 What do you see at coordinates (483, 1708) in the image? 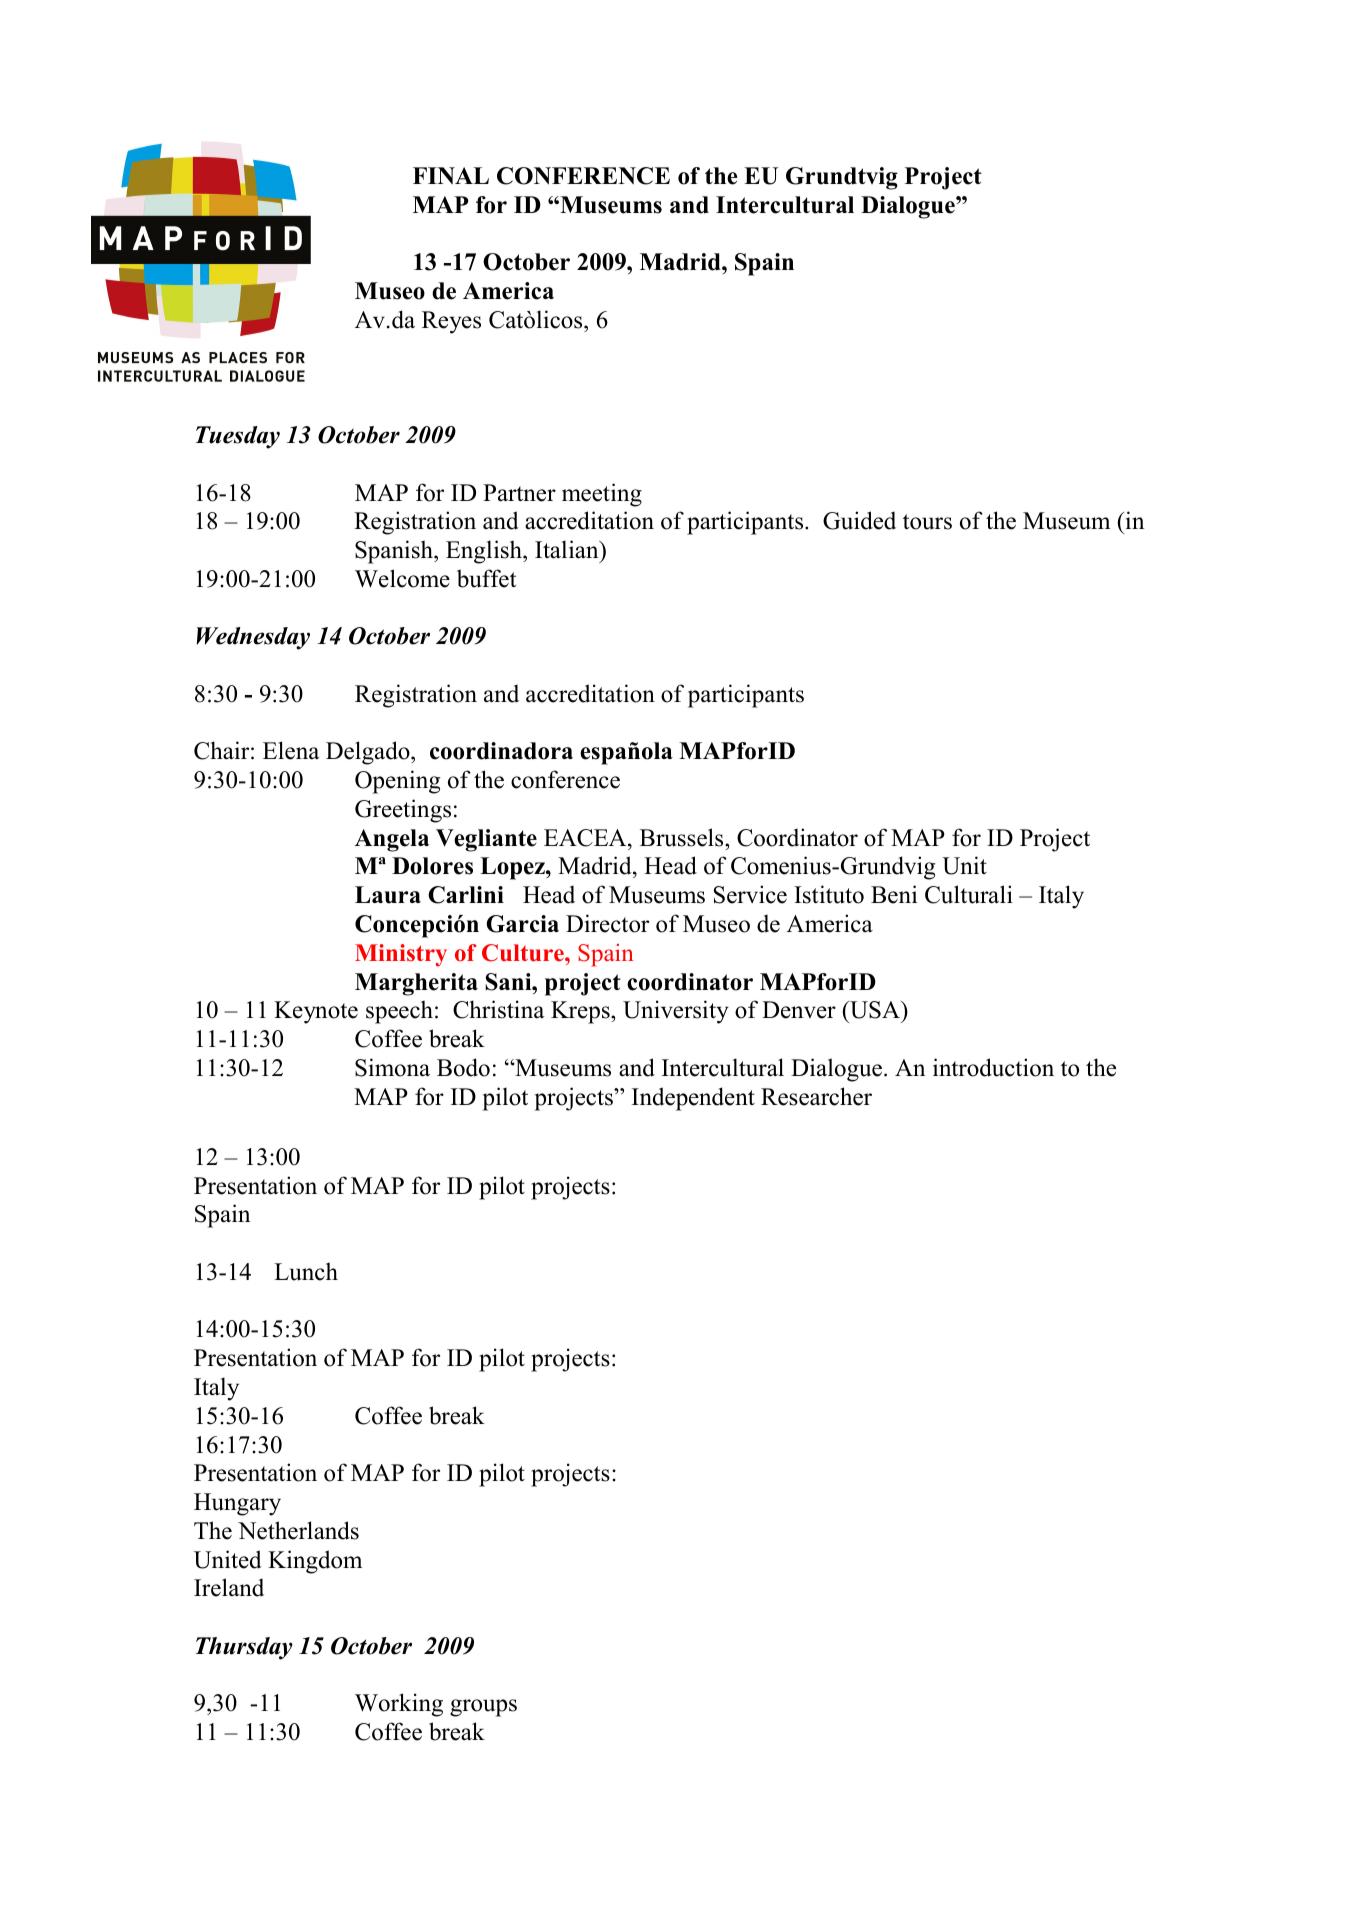
I see `groups` at bounding box center [483, 1708].
